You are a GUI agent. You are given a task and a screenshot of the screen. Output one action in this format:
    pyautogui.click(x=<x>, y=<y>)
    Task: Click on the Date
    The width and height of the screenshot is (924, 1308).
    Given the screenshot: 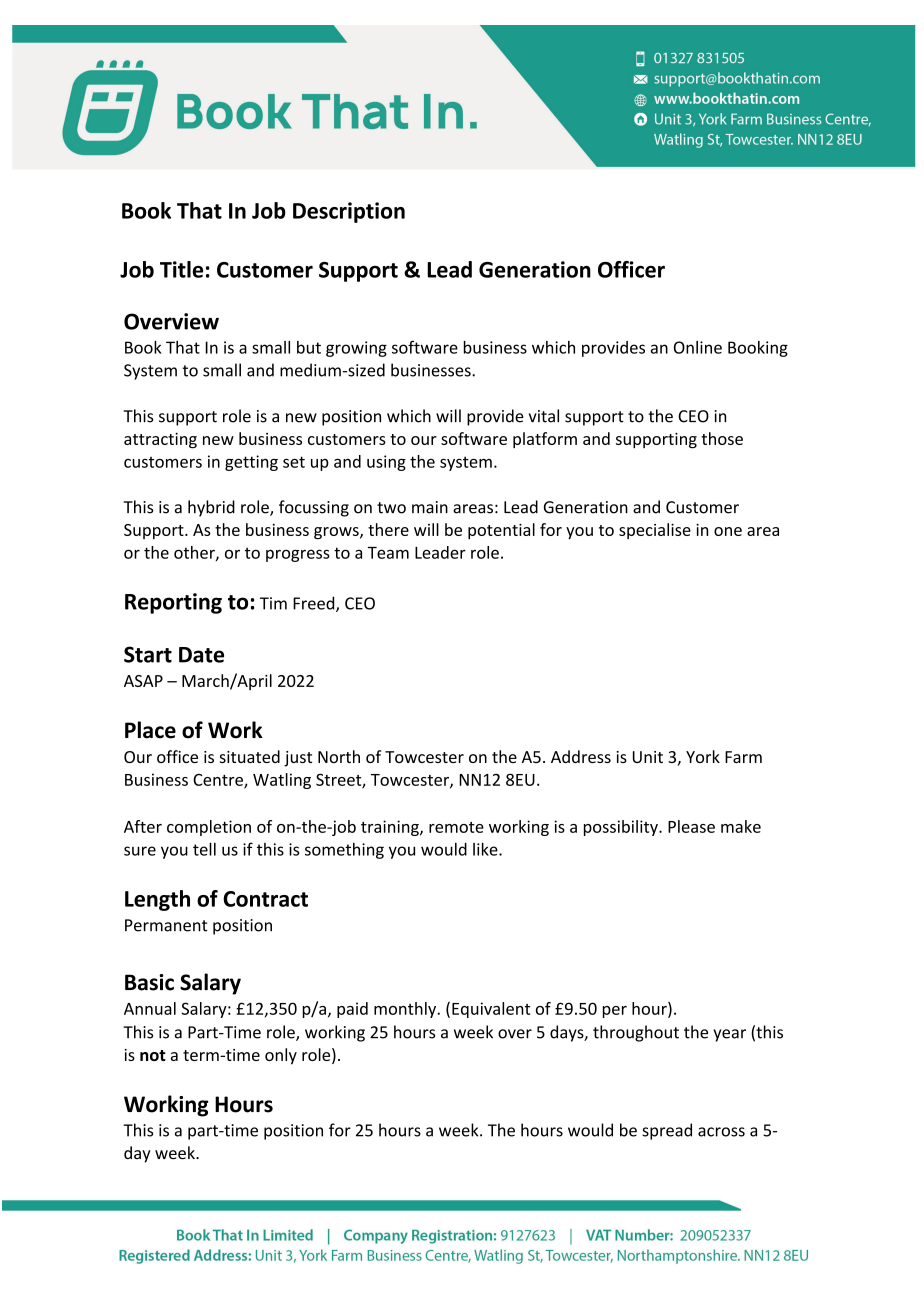 What is the action you would take?
    pyautogui.click(x=201, y=655)
